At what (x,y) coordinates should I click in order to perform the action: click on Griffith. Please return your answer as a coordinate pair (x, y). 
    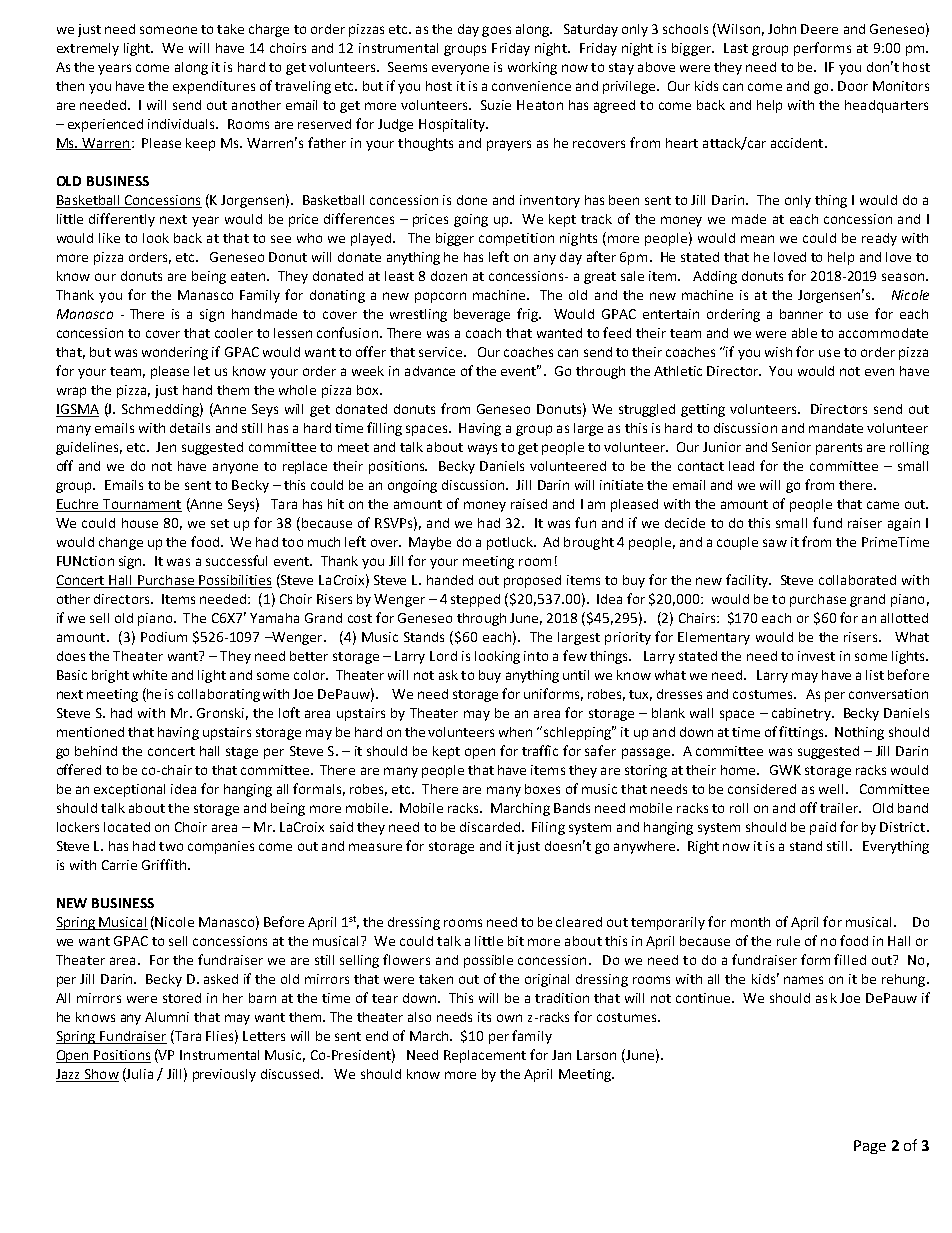
    Looking at the image, I should click on (164, 864).
